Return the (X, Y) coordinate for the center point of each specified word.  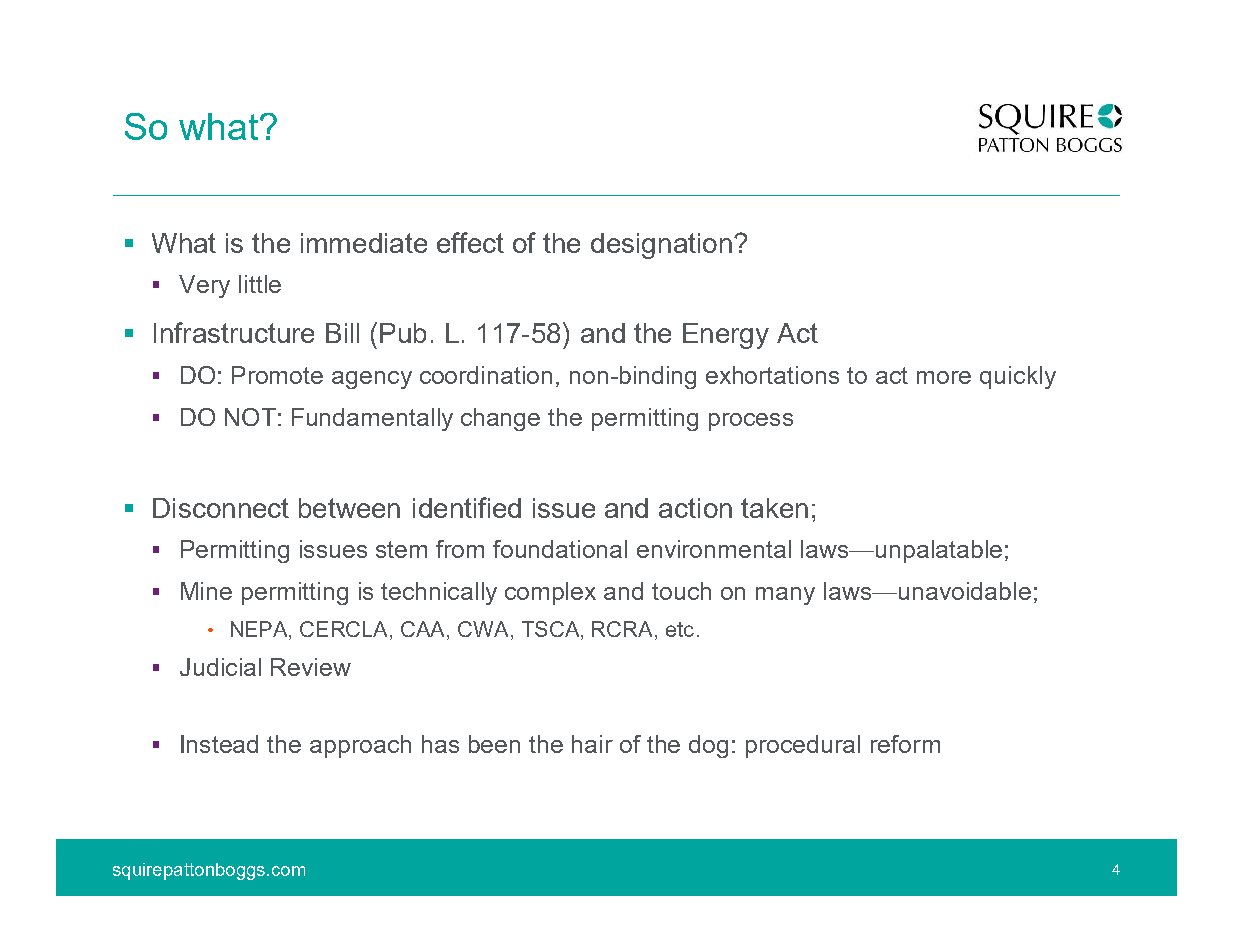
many (785, 596)
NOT (250, 417)
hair (592, 744)
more (944, 377)
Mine (206, 591)
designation (661, 246)
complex (550, 593)
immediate (364, 243)
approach (360, 746)
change (500, 419)
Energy (726, 336)
